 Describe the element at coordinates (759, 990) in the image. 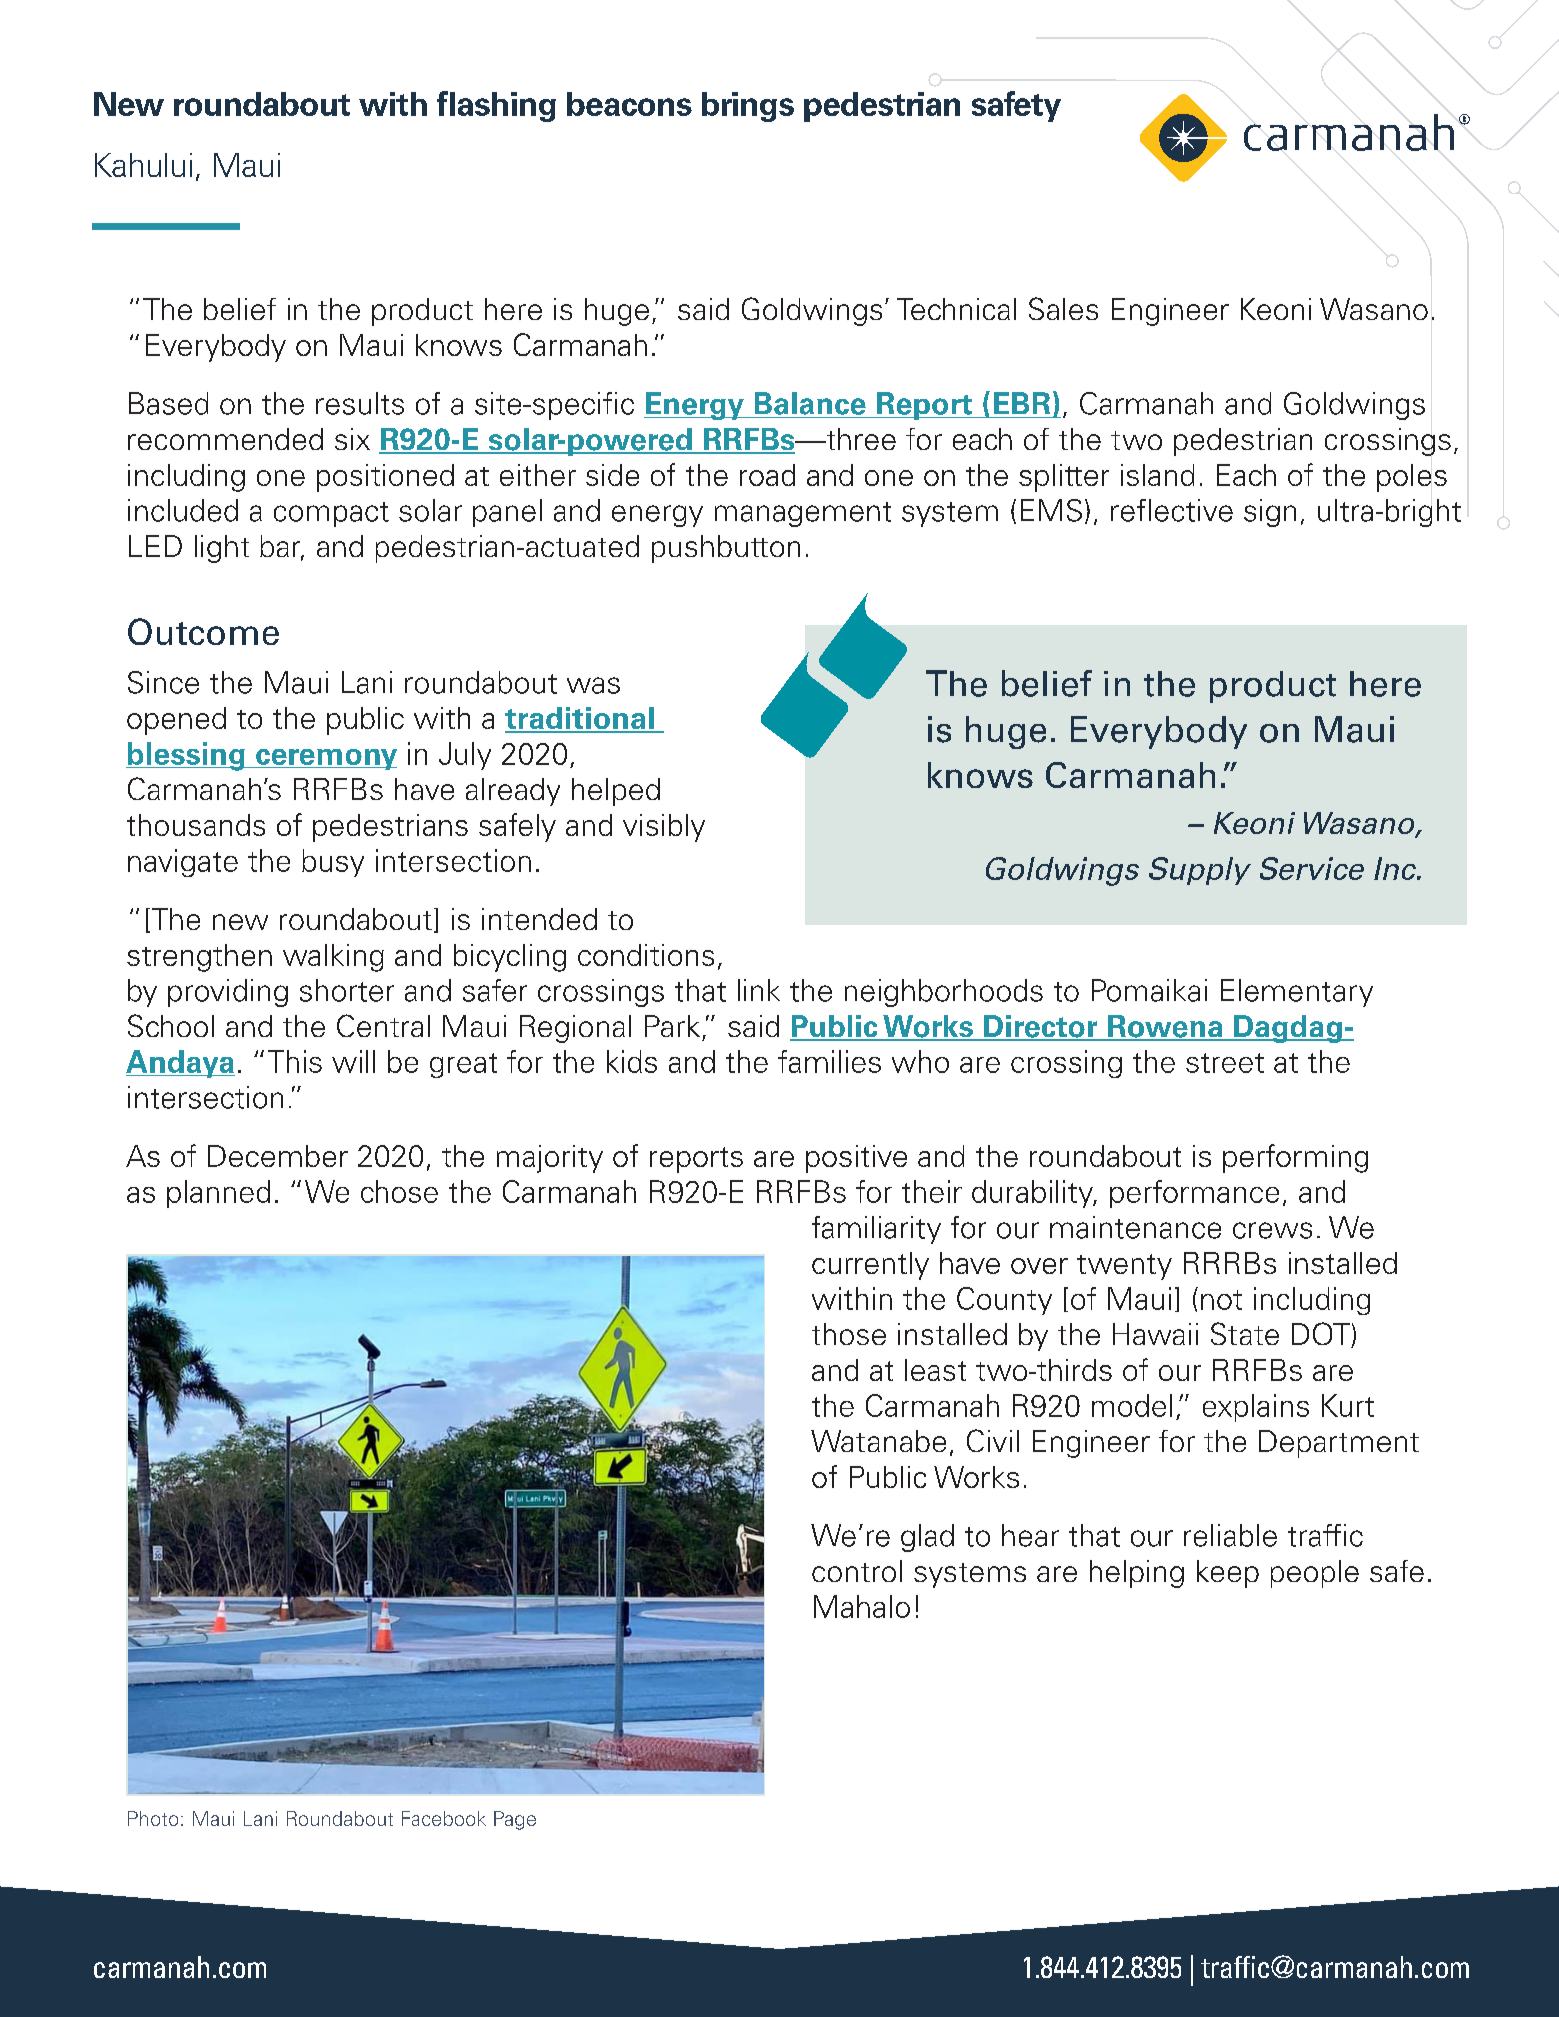

I see `link` at that location.
